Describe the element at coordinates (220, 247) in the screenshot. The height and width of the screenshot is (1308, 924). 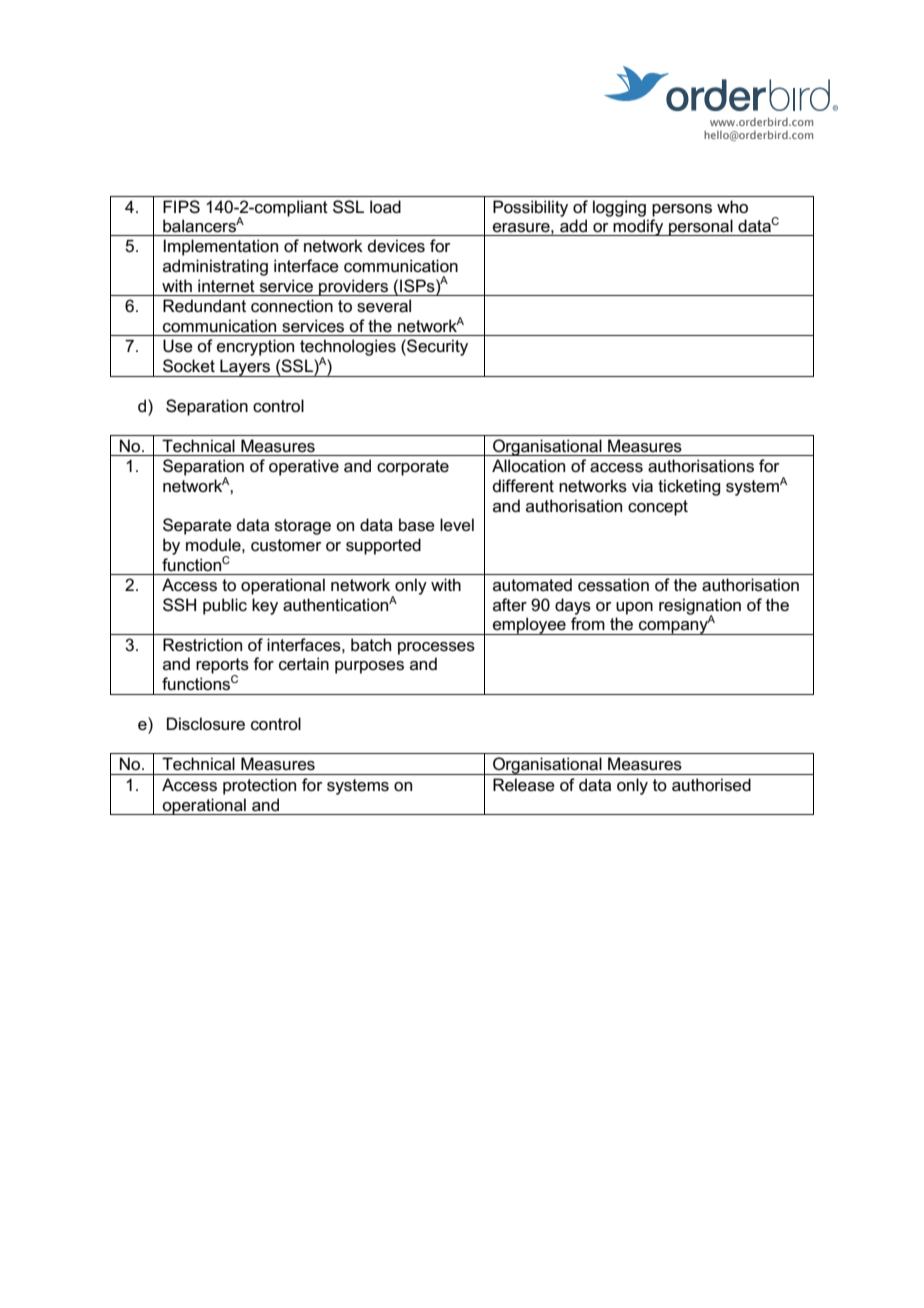
I see `Implementation` at that location.
